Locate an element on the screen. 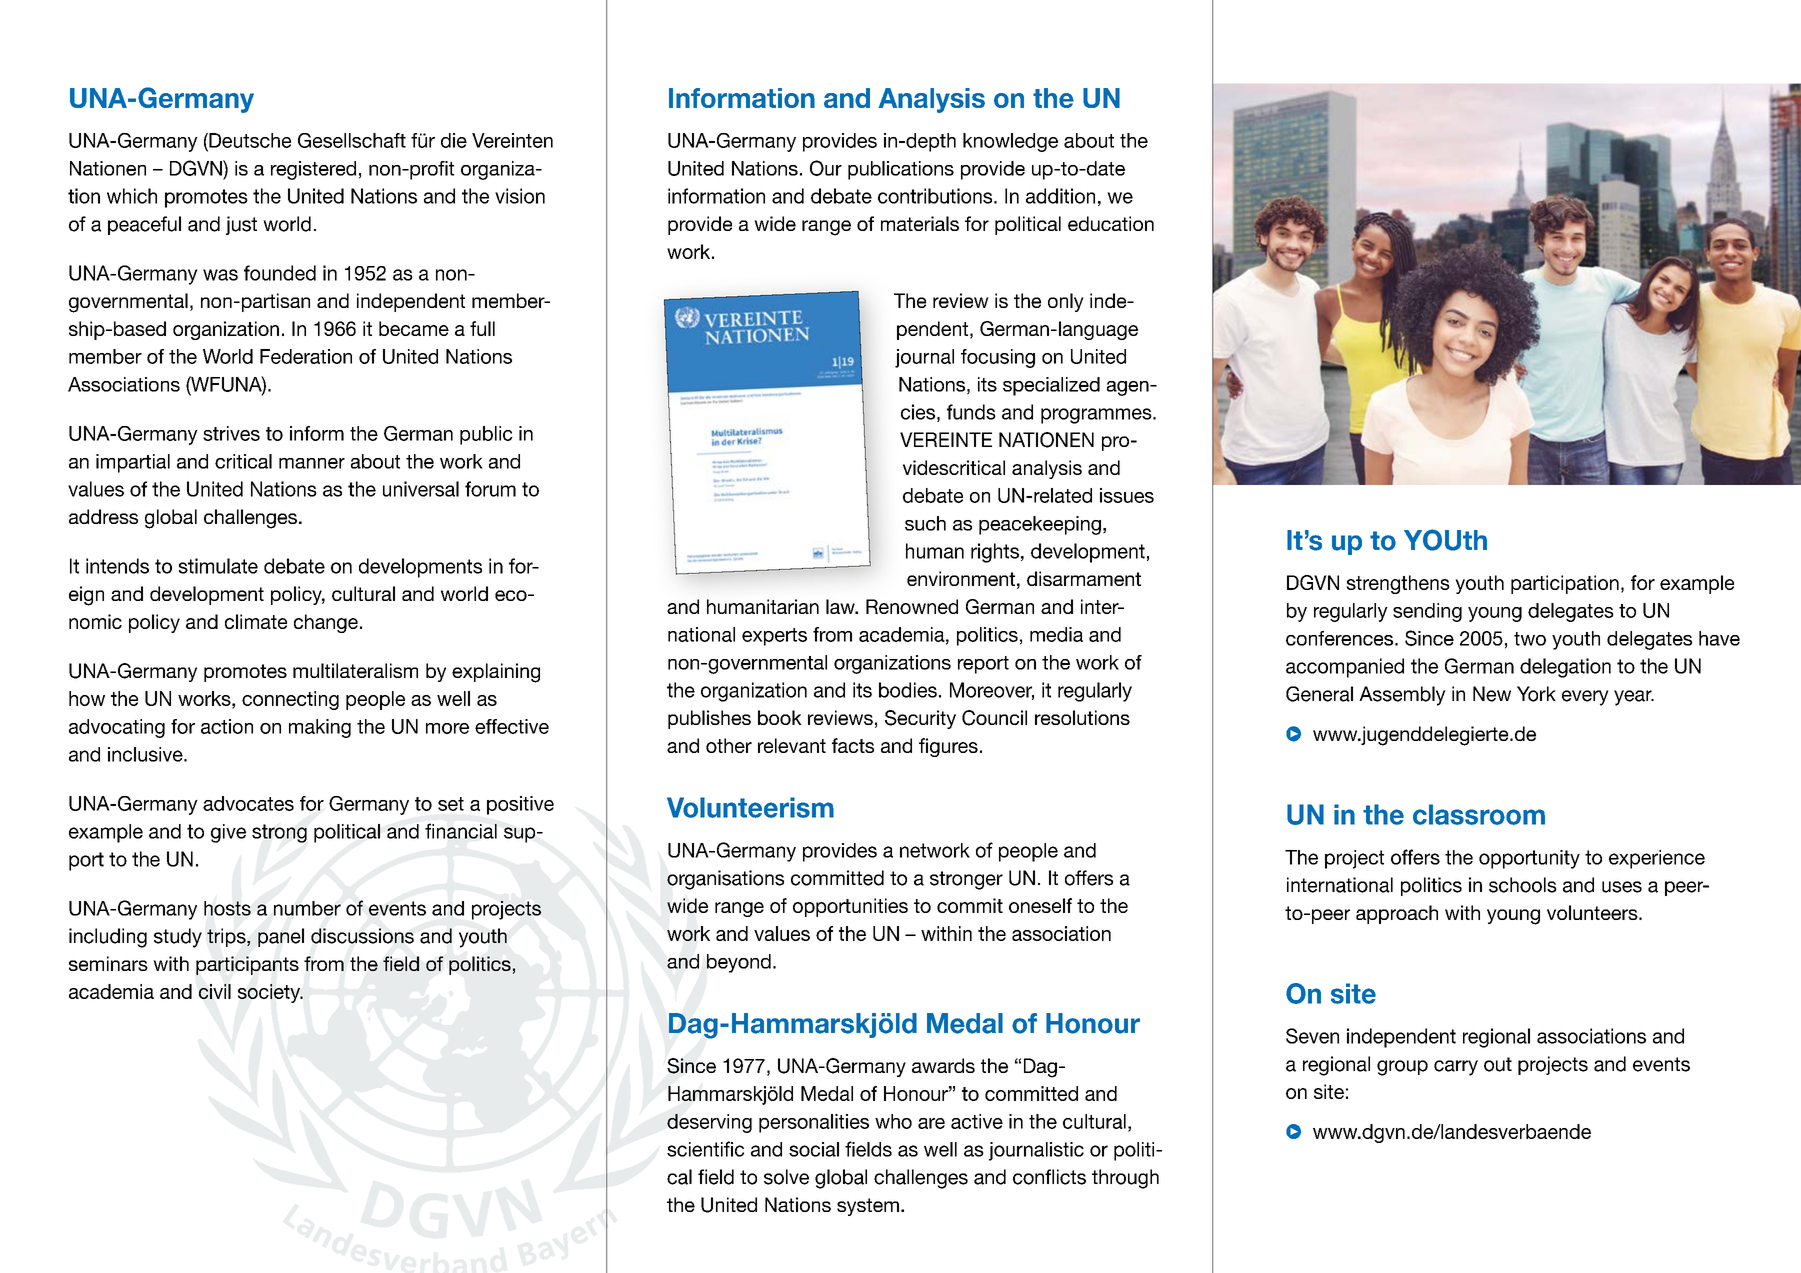  York is located at coordinates (1536, 694).
